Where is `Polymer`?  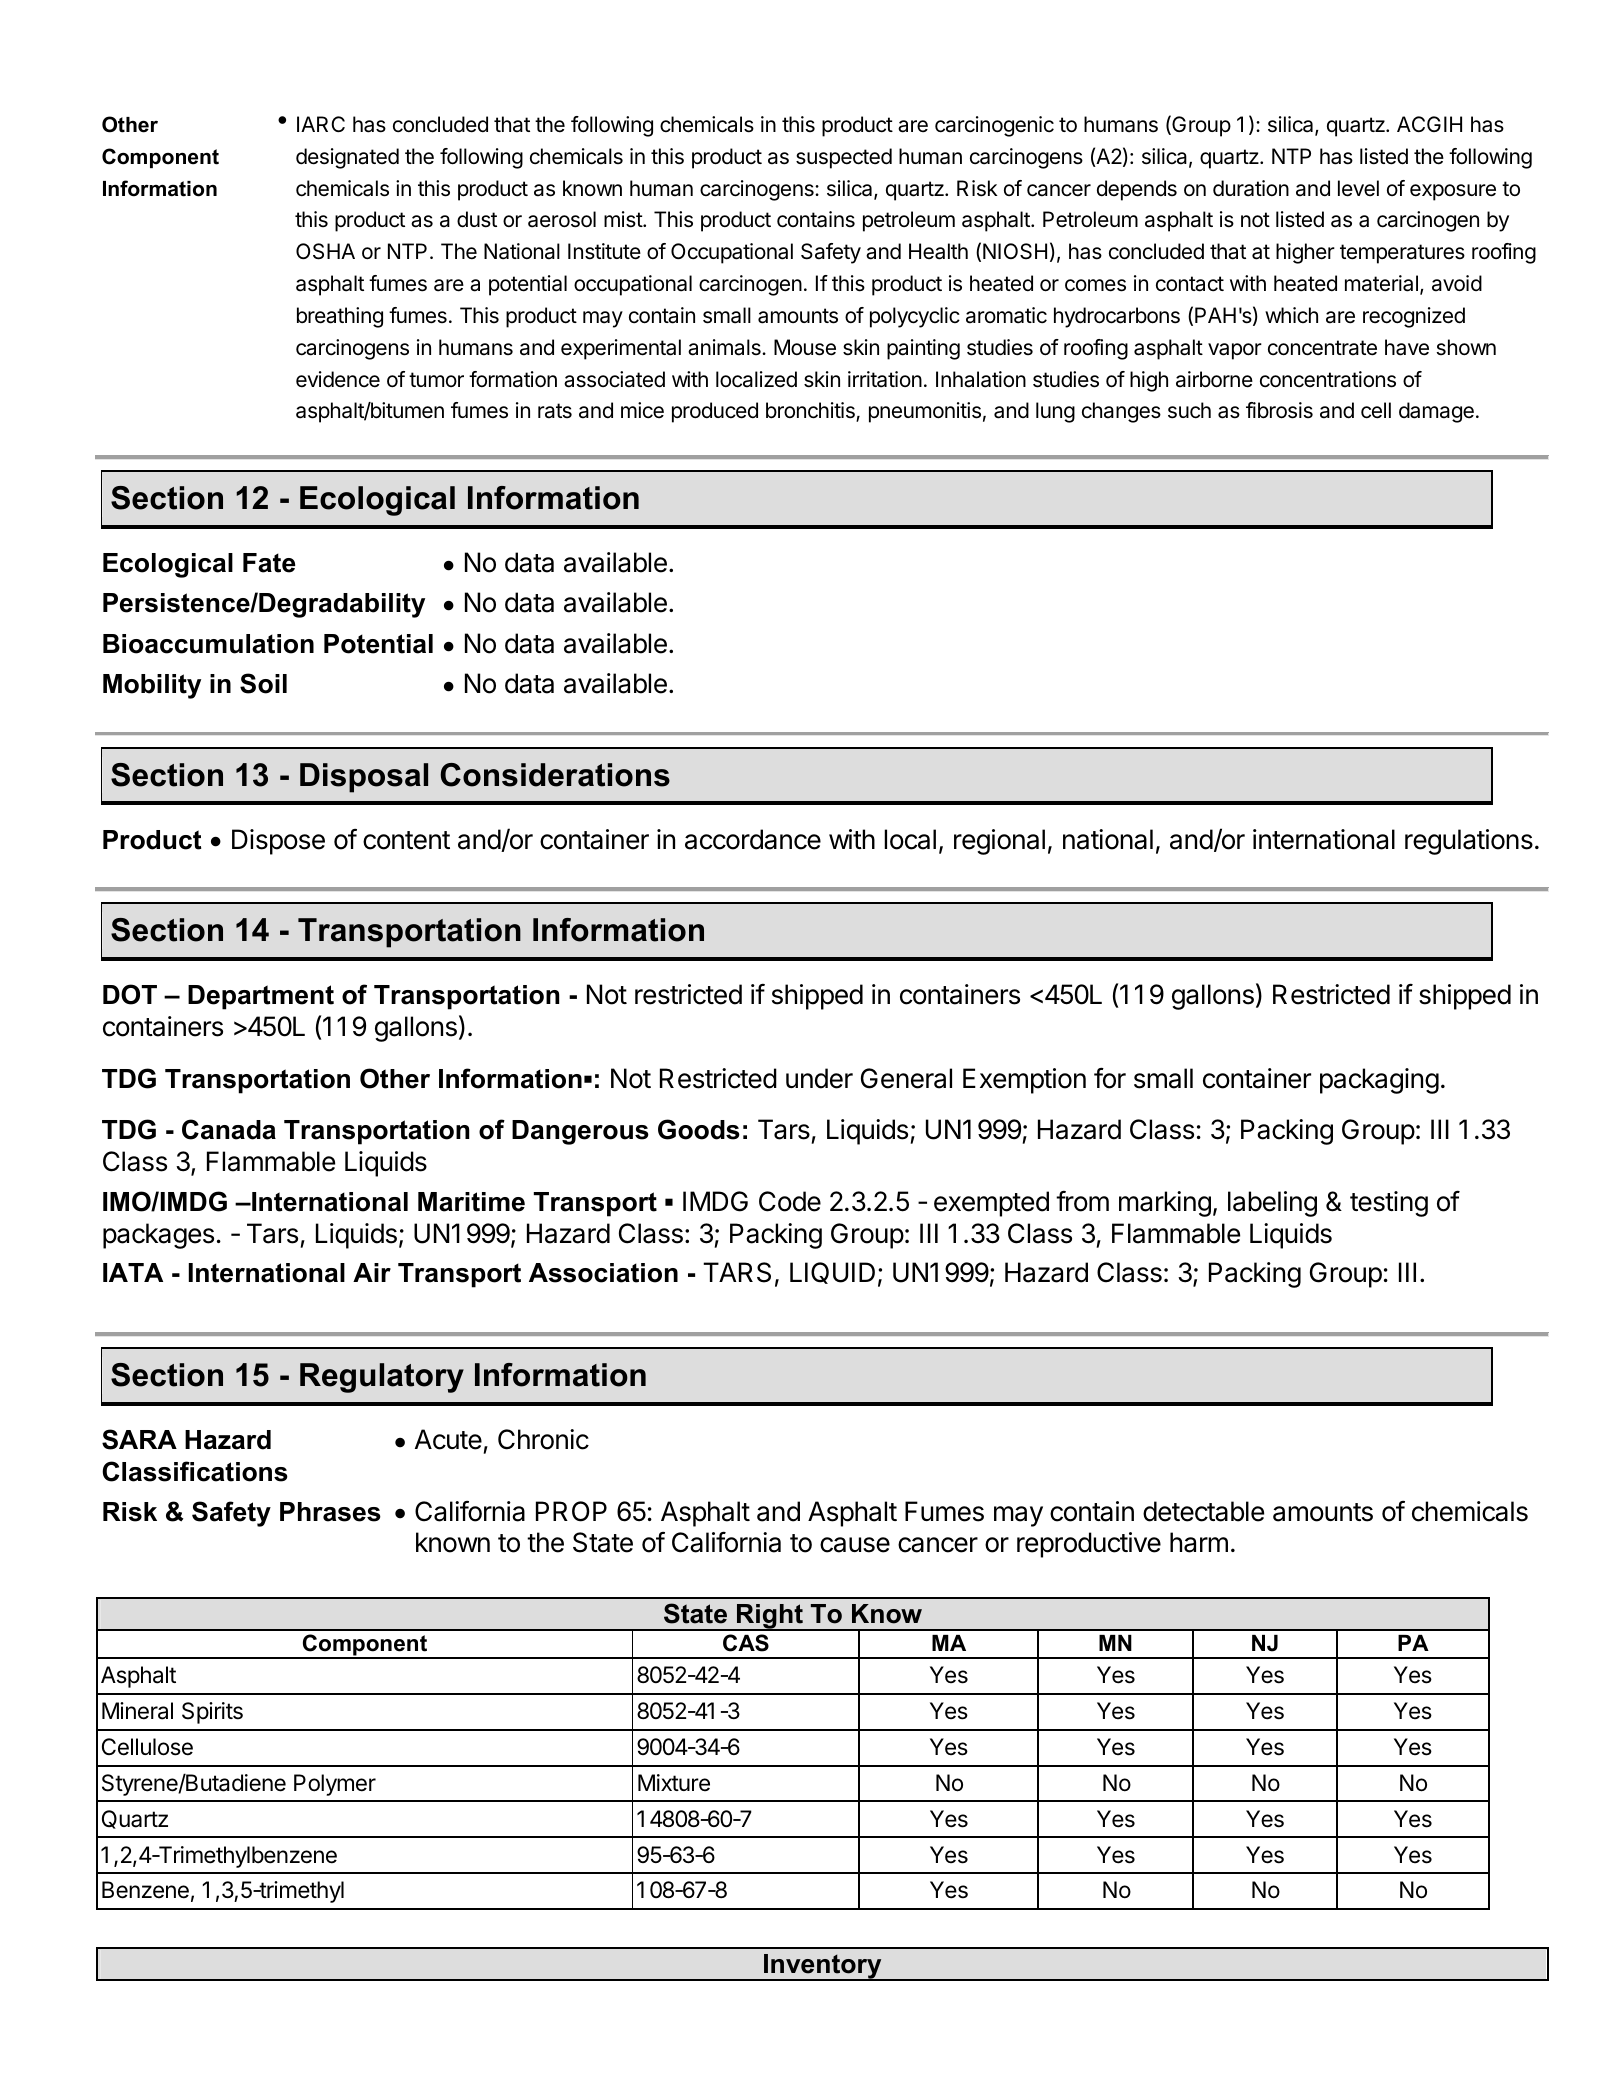 Polymer is located at coordinates (335, 1785).
